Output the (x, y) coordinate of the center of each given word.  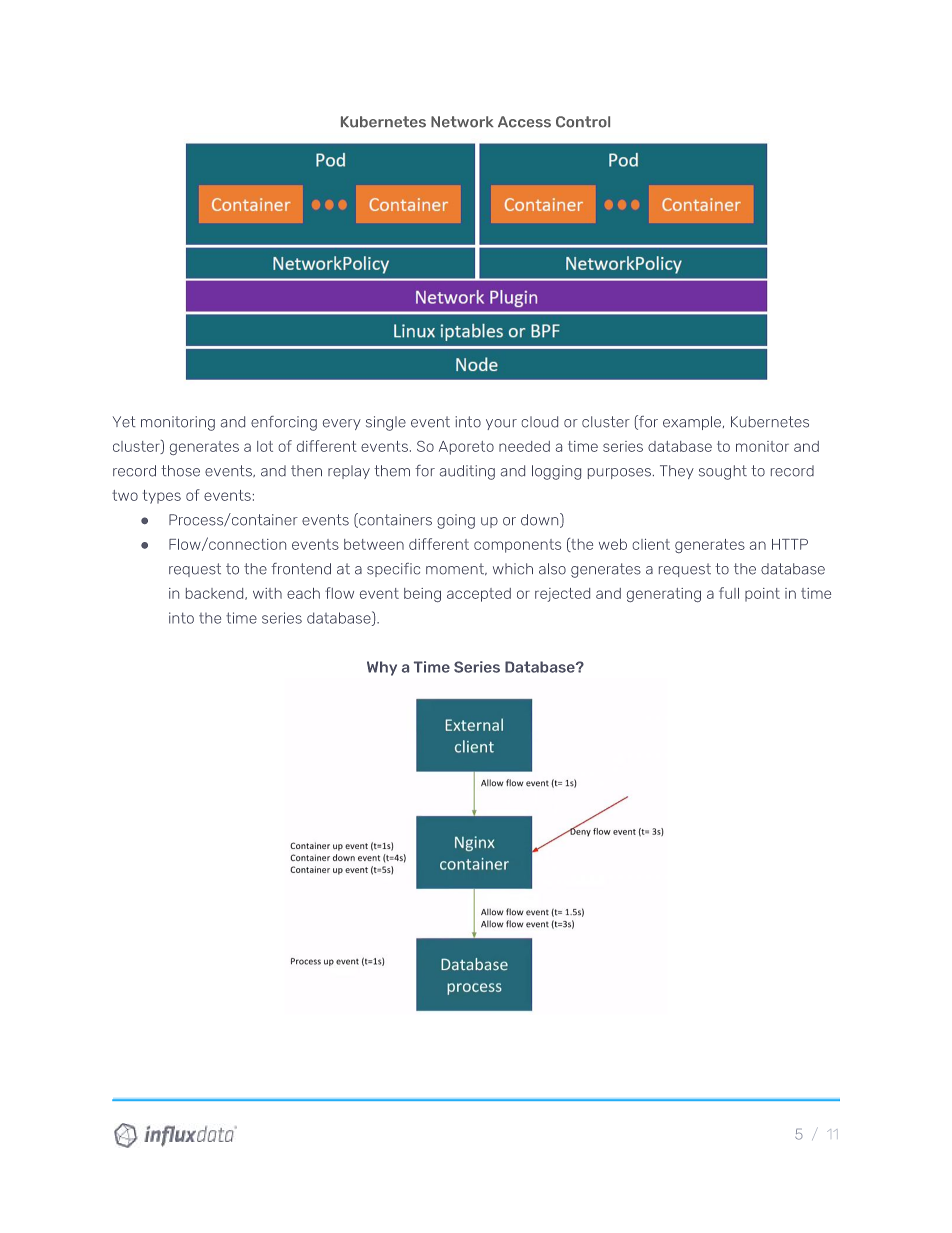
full (729, 593)
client (651, 544)
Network (462, 122)
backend (216, 594)
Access (524, 122)
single (386, 423)
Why (382, 668)
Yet (124, 422)
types (162, 497)
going (456, 521)
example (693, 423)
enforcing (284, 423)
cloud (539, 422)
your (501, 424)
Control (583, 122)
